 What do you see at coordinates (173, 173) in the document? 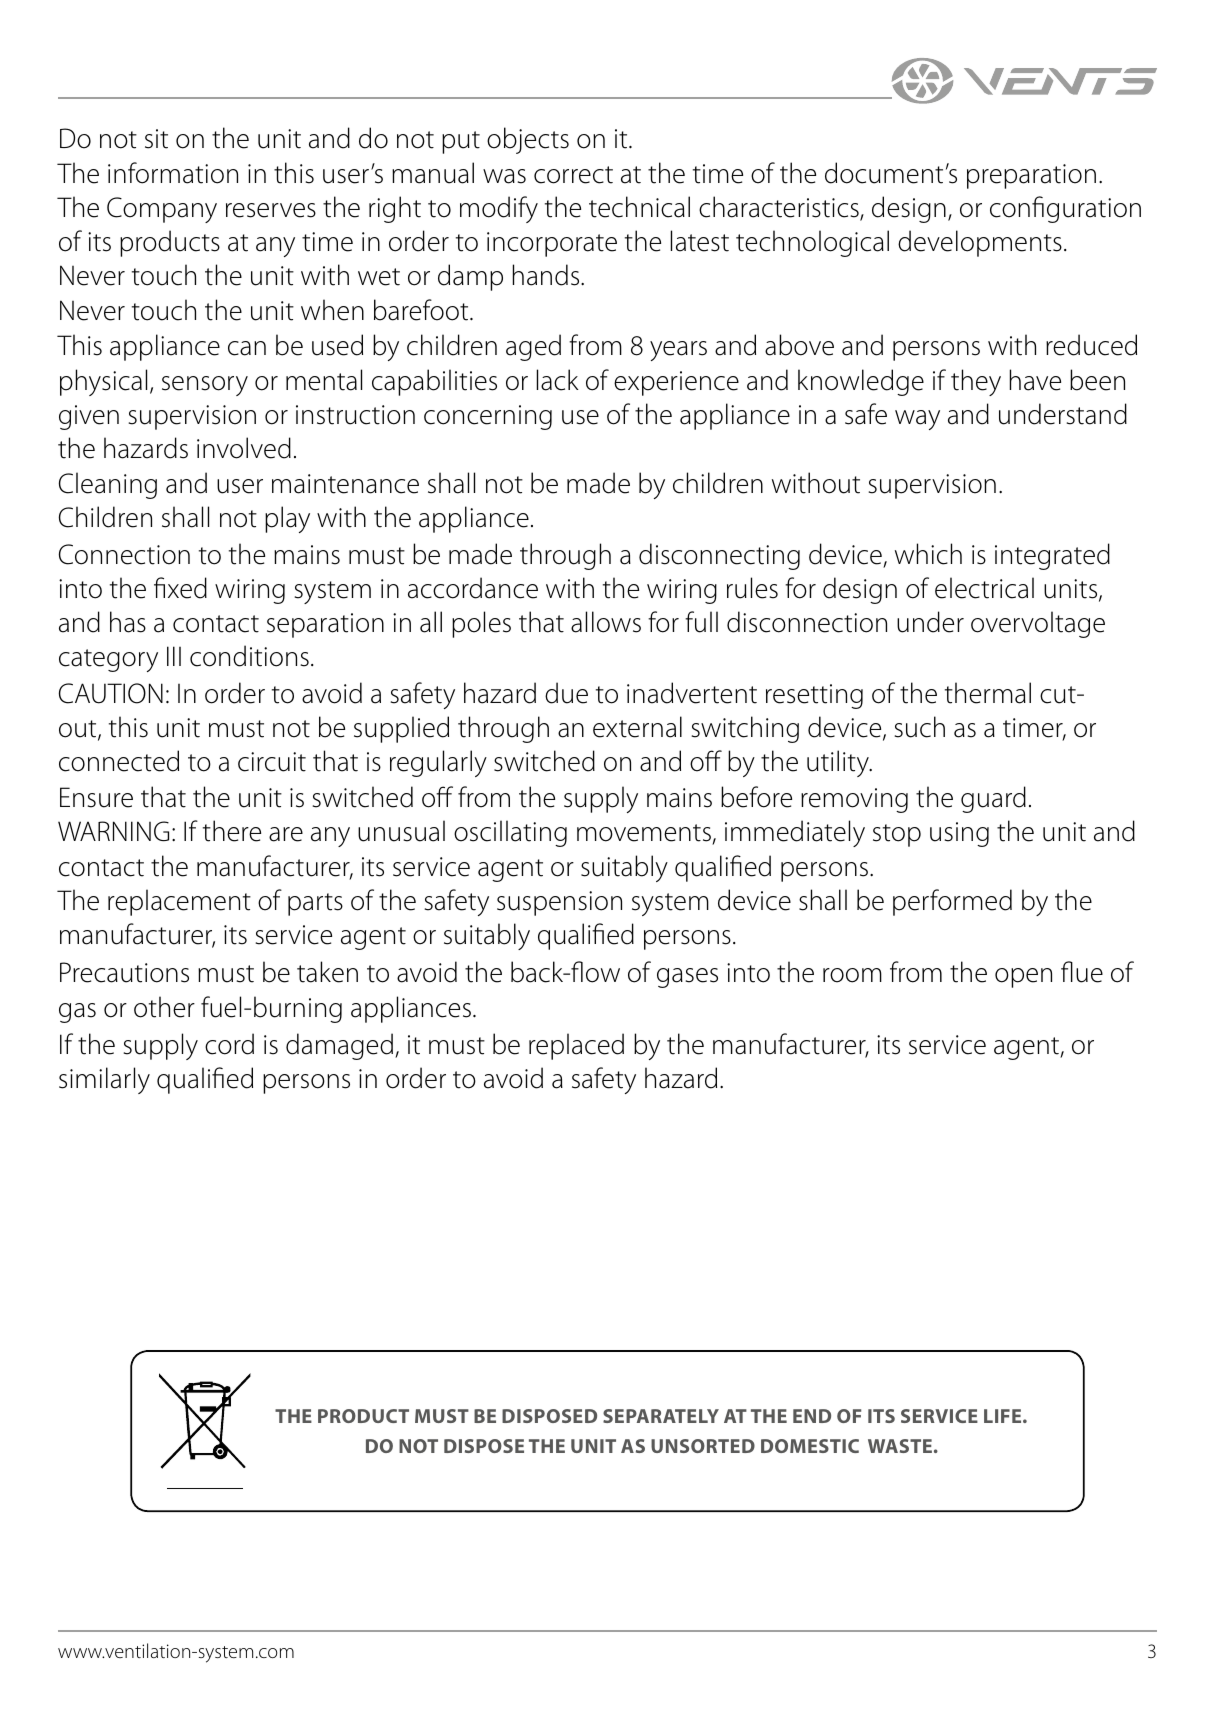
I see `information` at bounding box center [173, 173].
